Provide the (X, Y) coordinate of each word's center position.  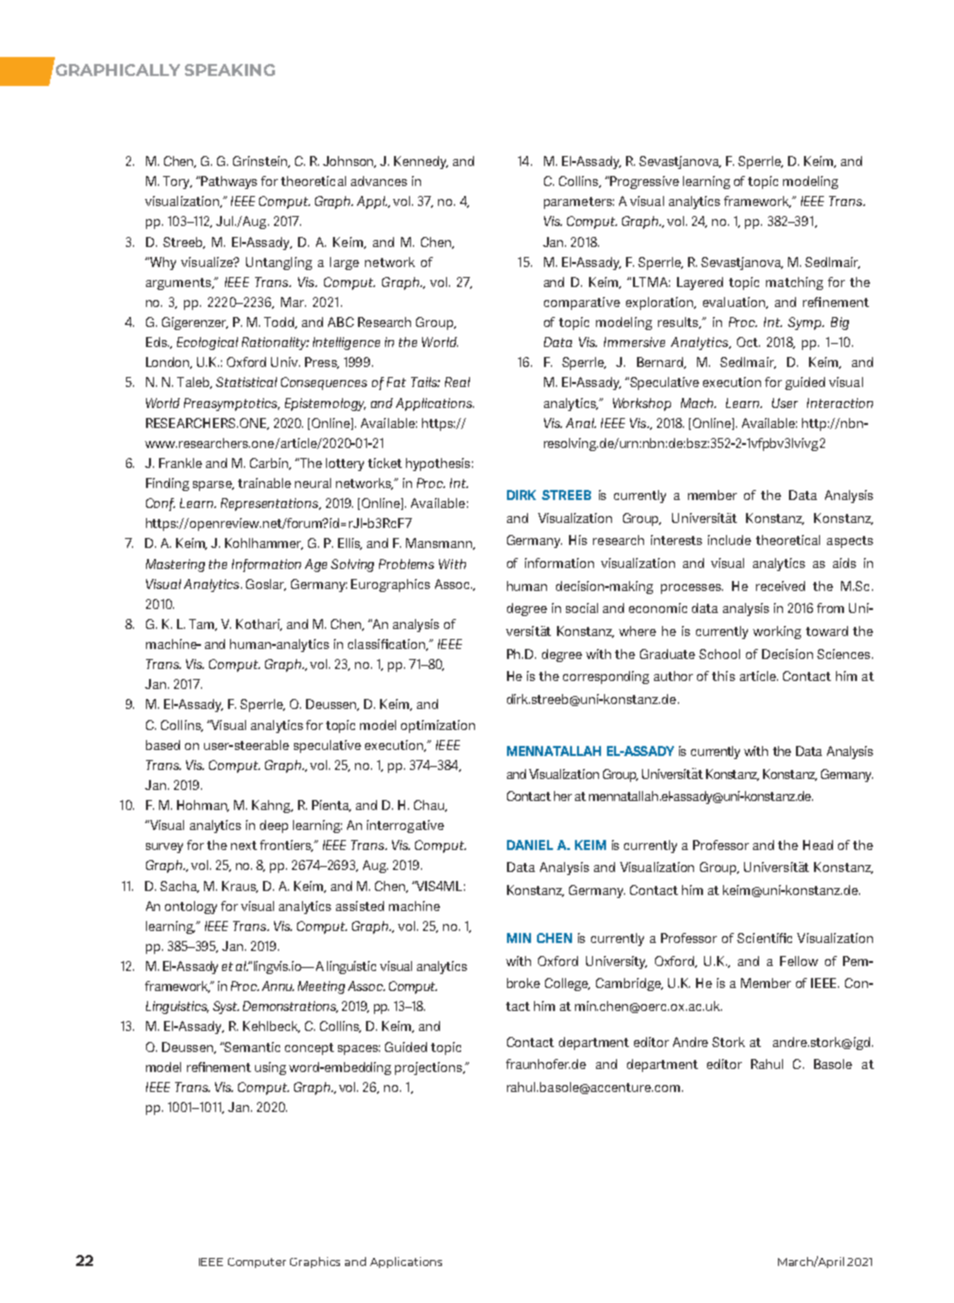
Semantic (251, 1047)
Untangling (279, 263)
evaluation (735, 303)
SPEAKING (230, 70)
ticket (385, 463)
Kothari (259, 625)
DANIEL (530, 845)
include (729, 540)
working (777, 632)
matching (794, 283)
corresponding (606, 677)
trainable (264, 483)
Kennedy (421, 162)
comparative (582, 303)
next (244, 845)
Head (818, 845)
